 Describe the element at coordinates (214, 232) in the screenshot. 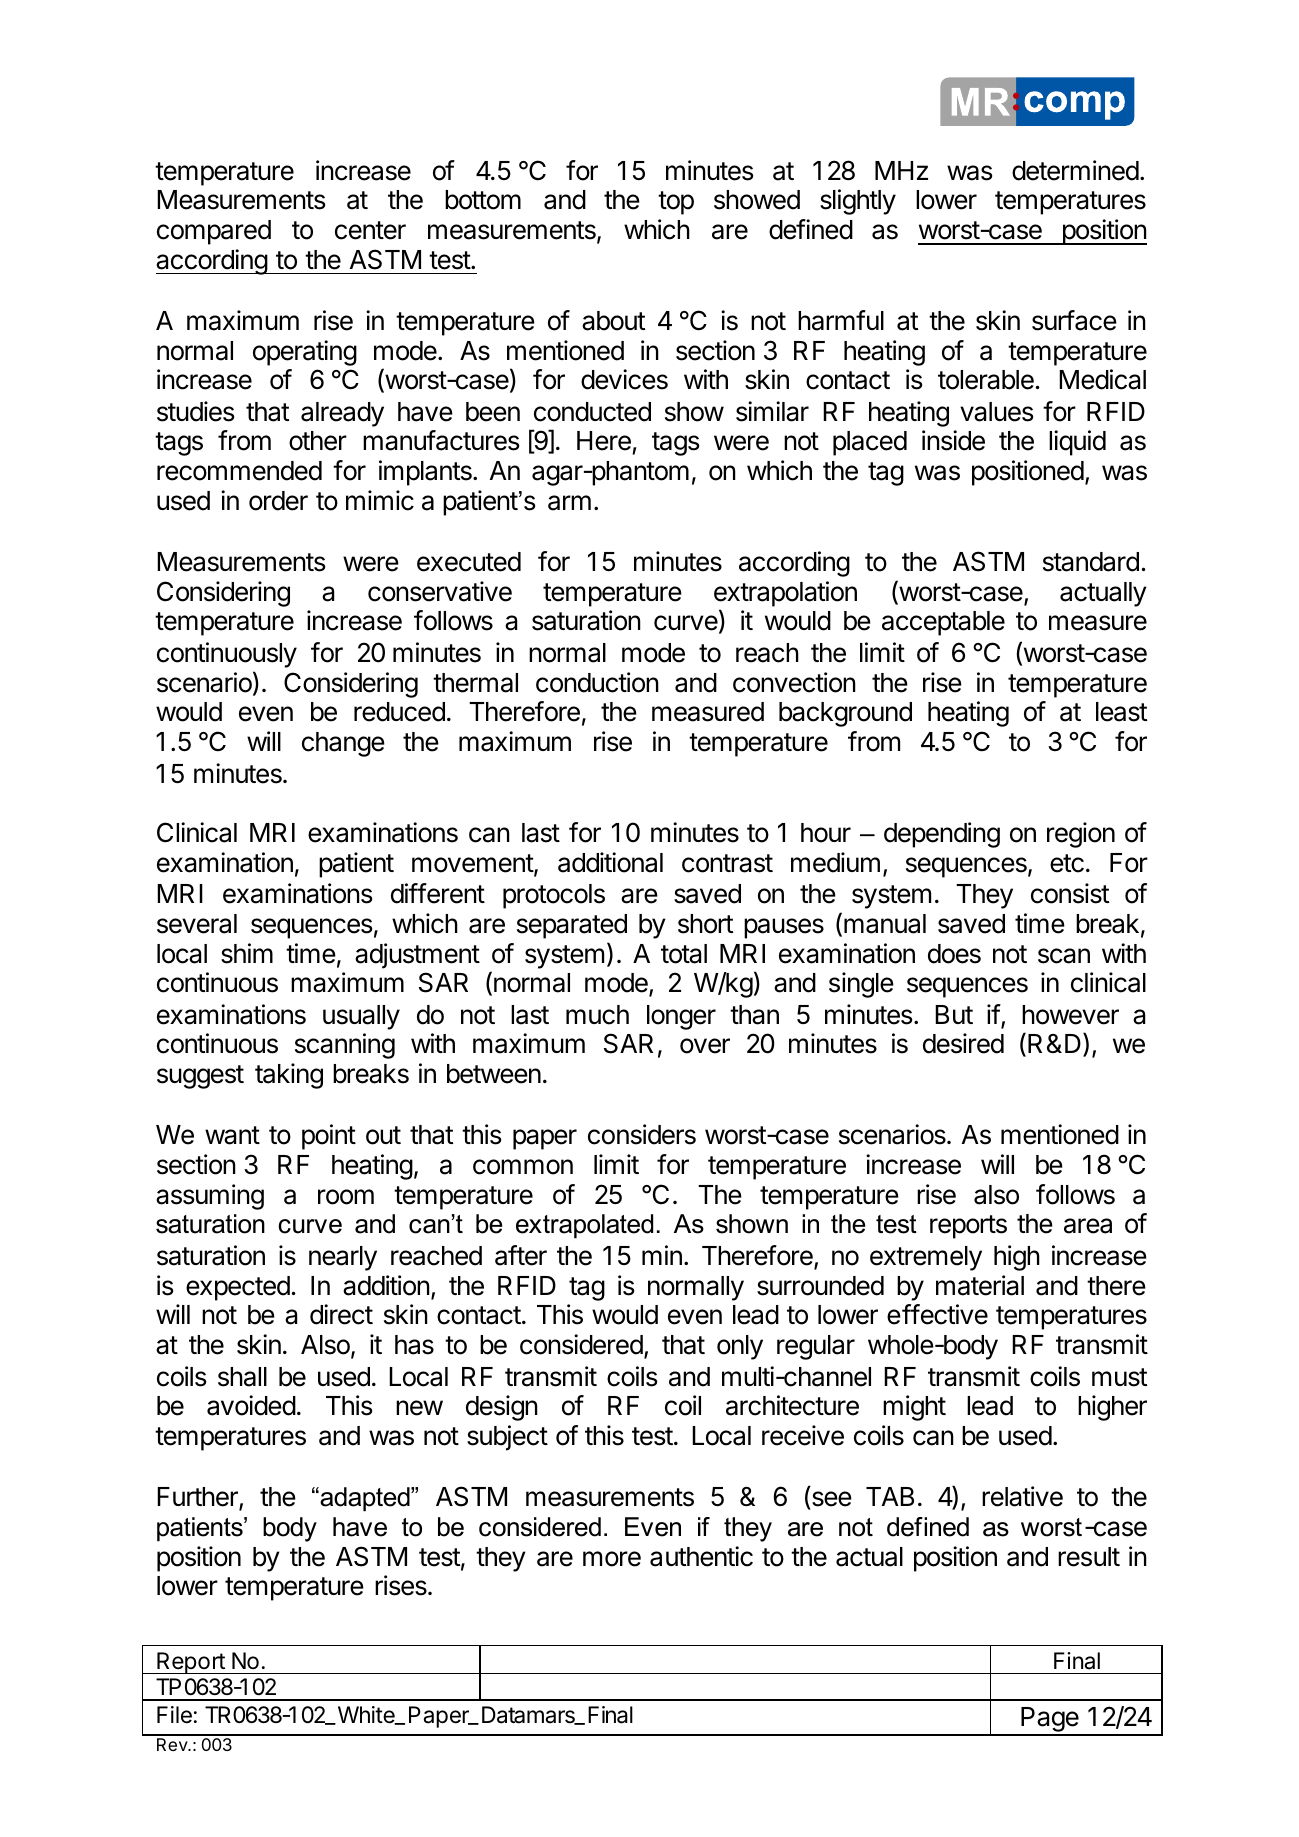

I see `compared` at that location.
